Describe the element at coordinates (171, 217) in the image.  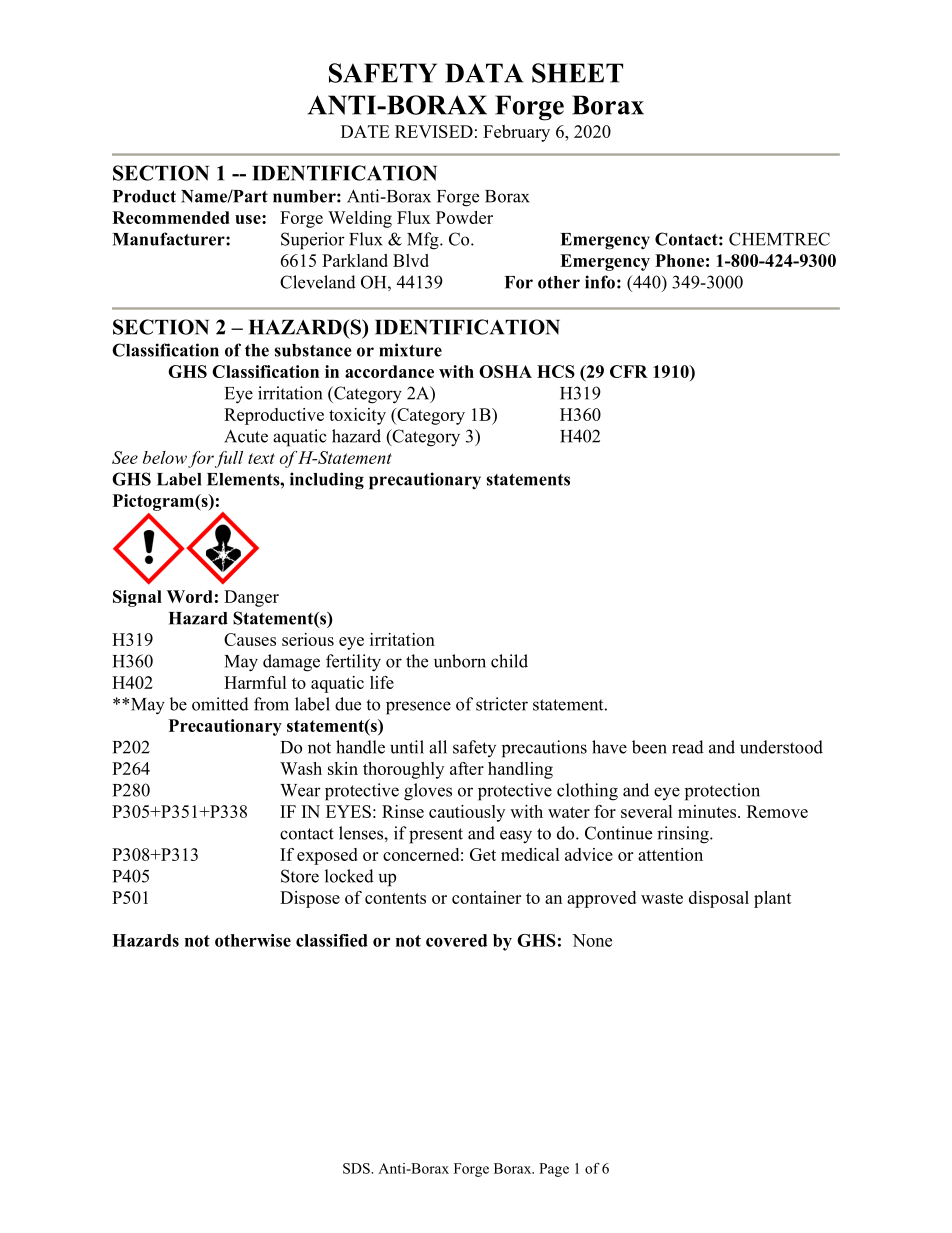
I see `Recommended` at that location.
